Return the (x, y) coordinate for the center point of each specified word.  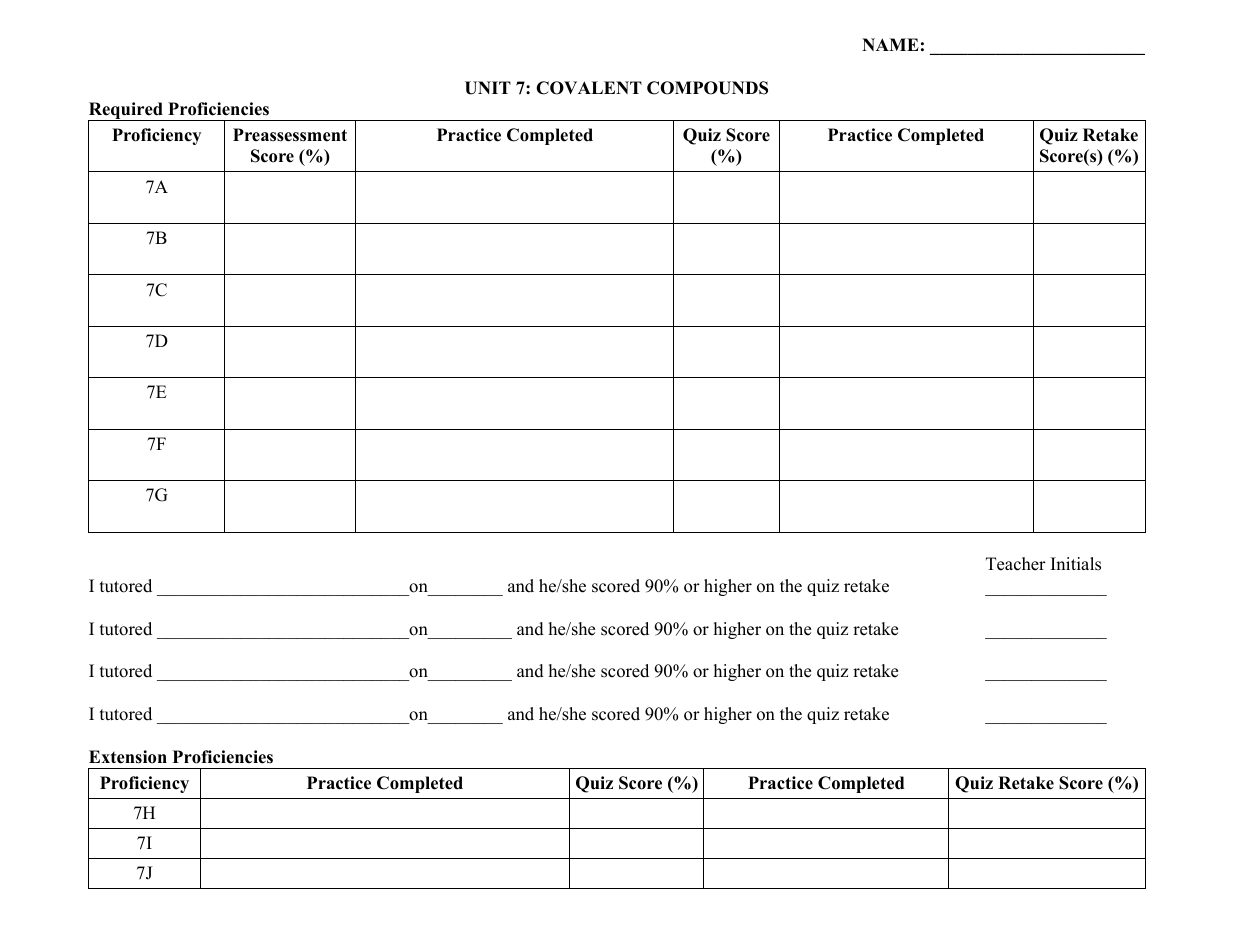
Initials (1076, 564)
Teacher (1016, 564)
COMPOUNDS (707, 88)
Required (126, 112)
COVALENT (589, 88)
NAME (890, 44)
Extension (128, 757)
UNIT (488, 88)
